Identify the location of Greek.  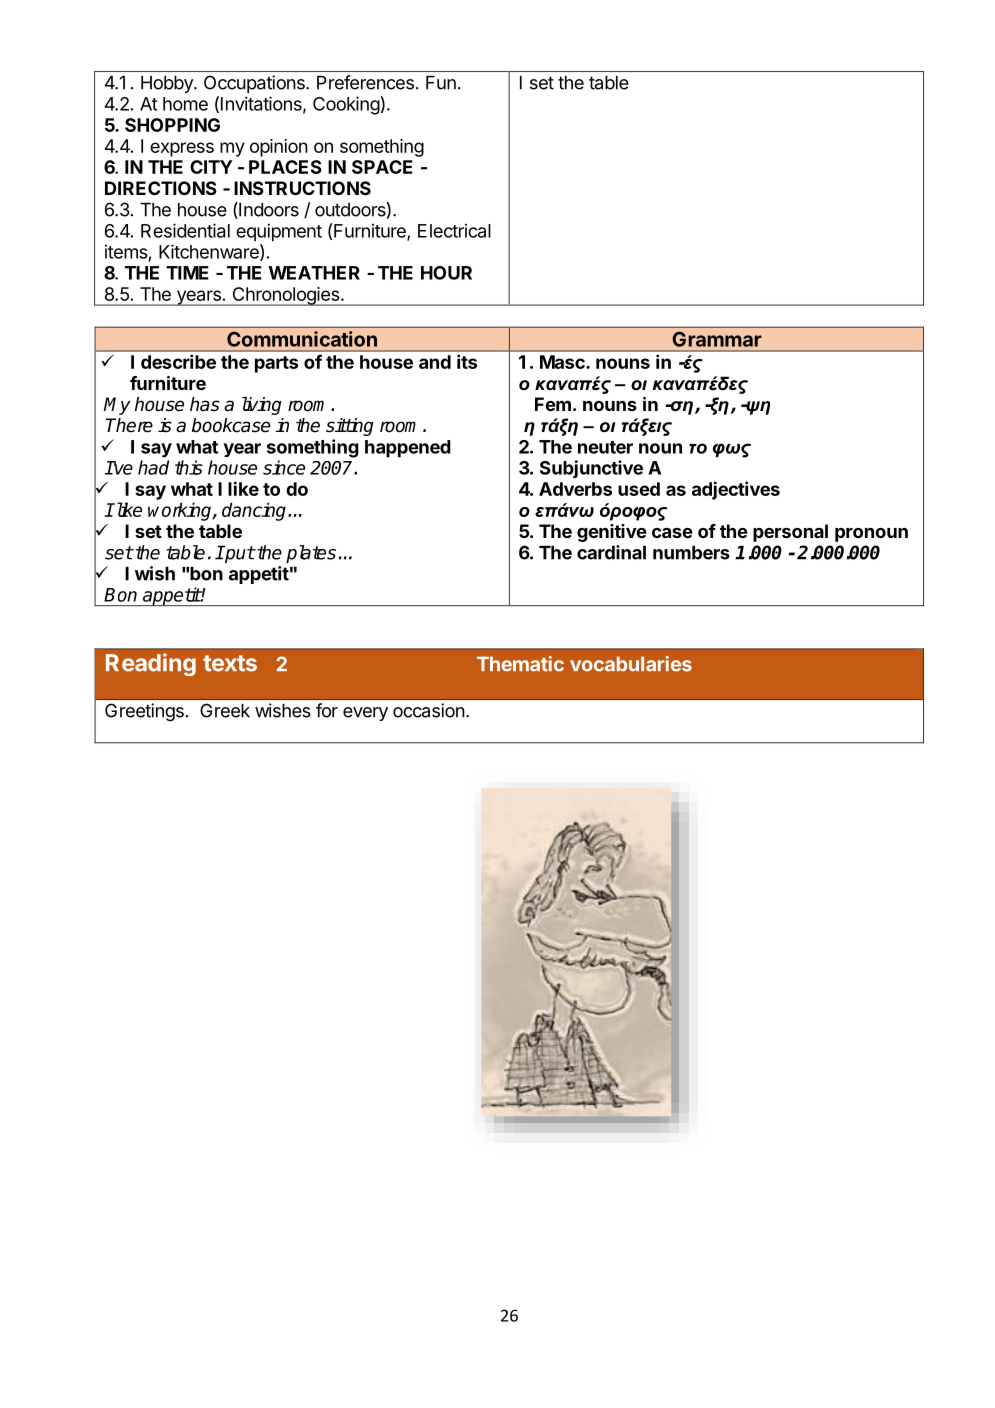
(225, 710).
